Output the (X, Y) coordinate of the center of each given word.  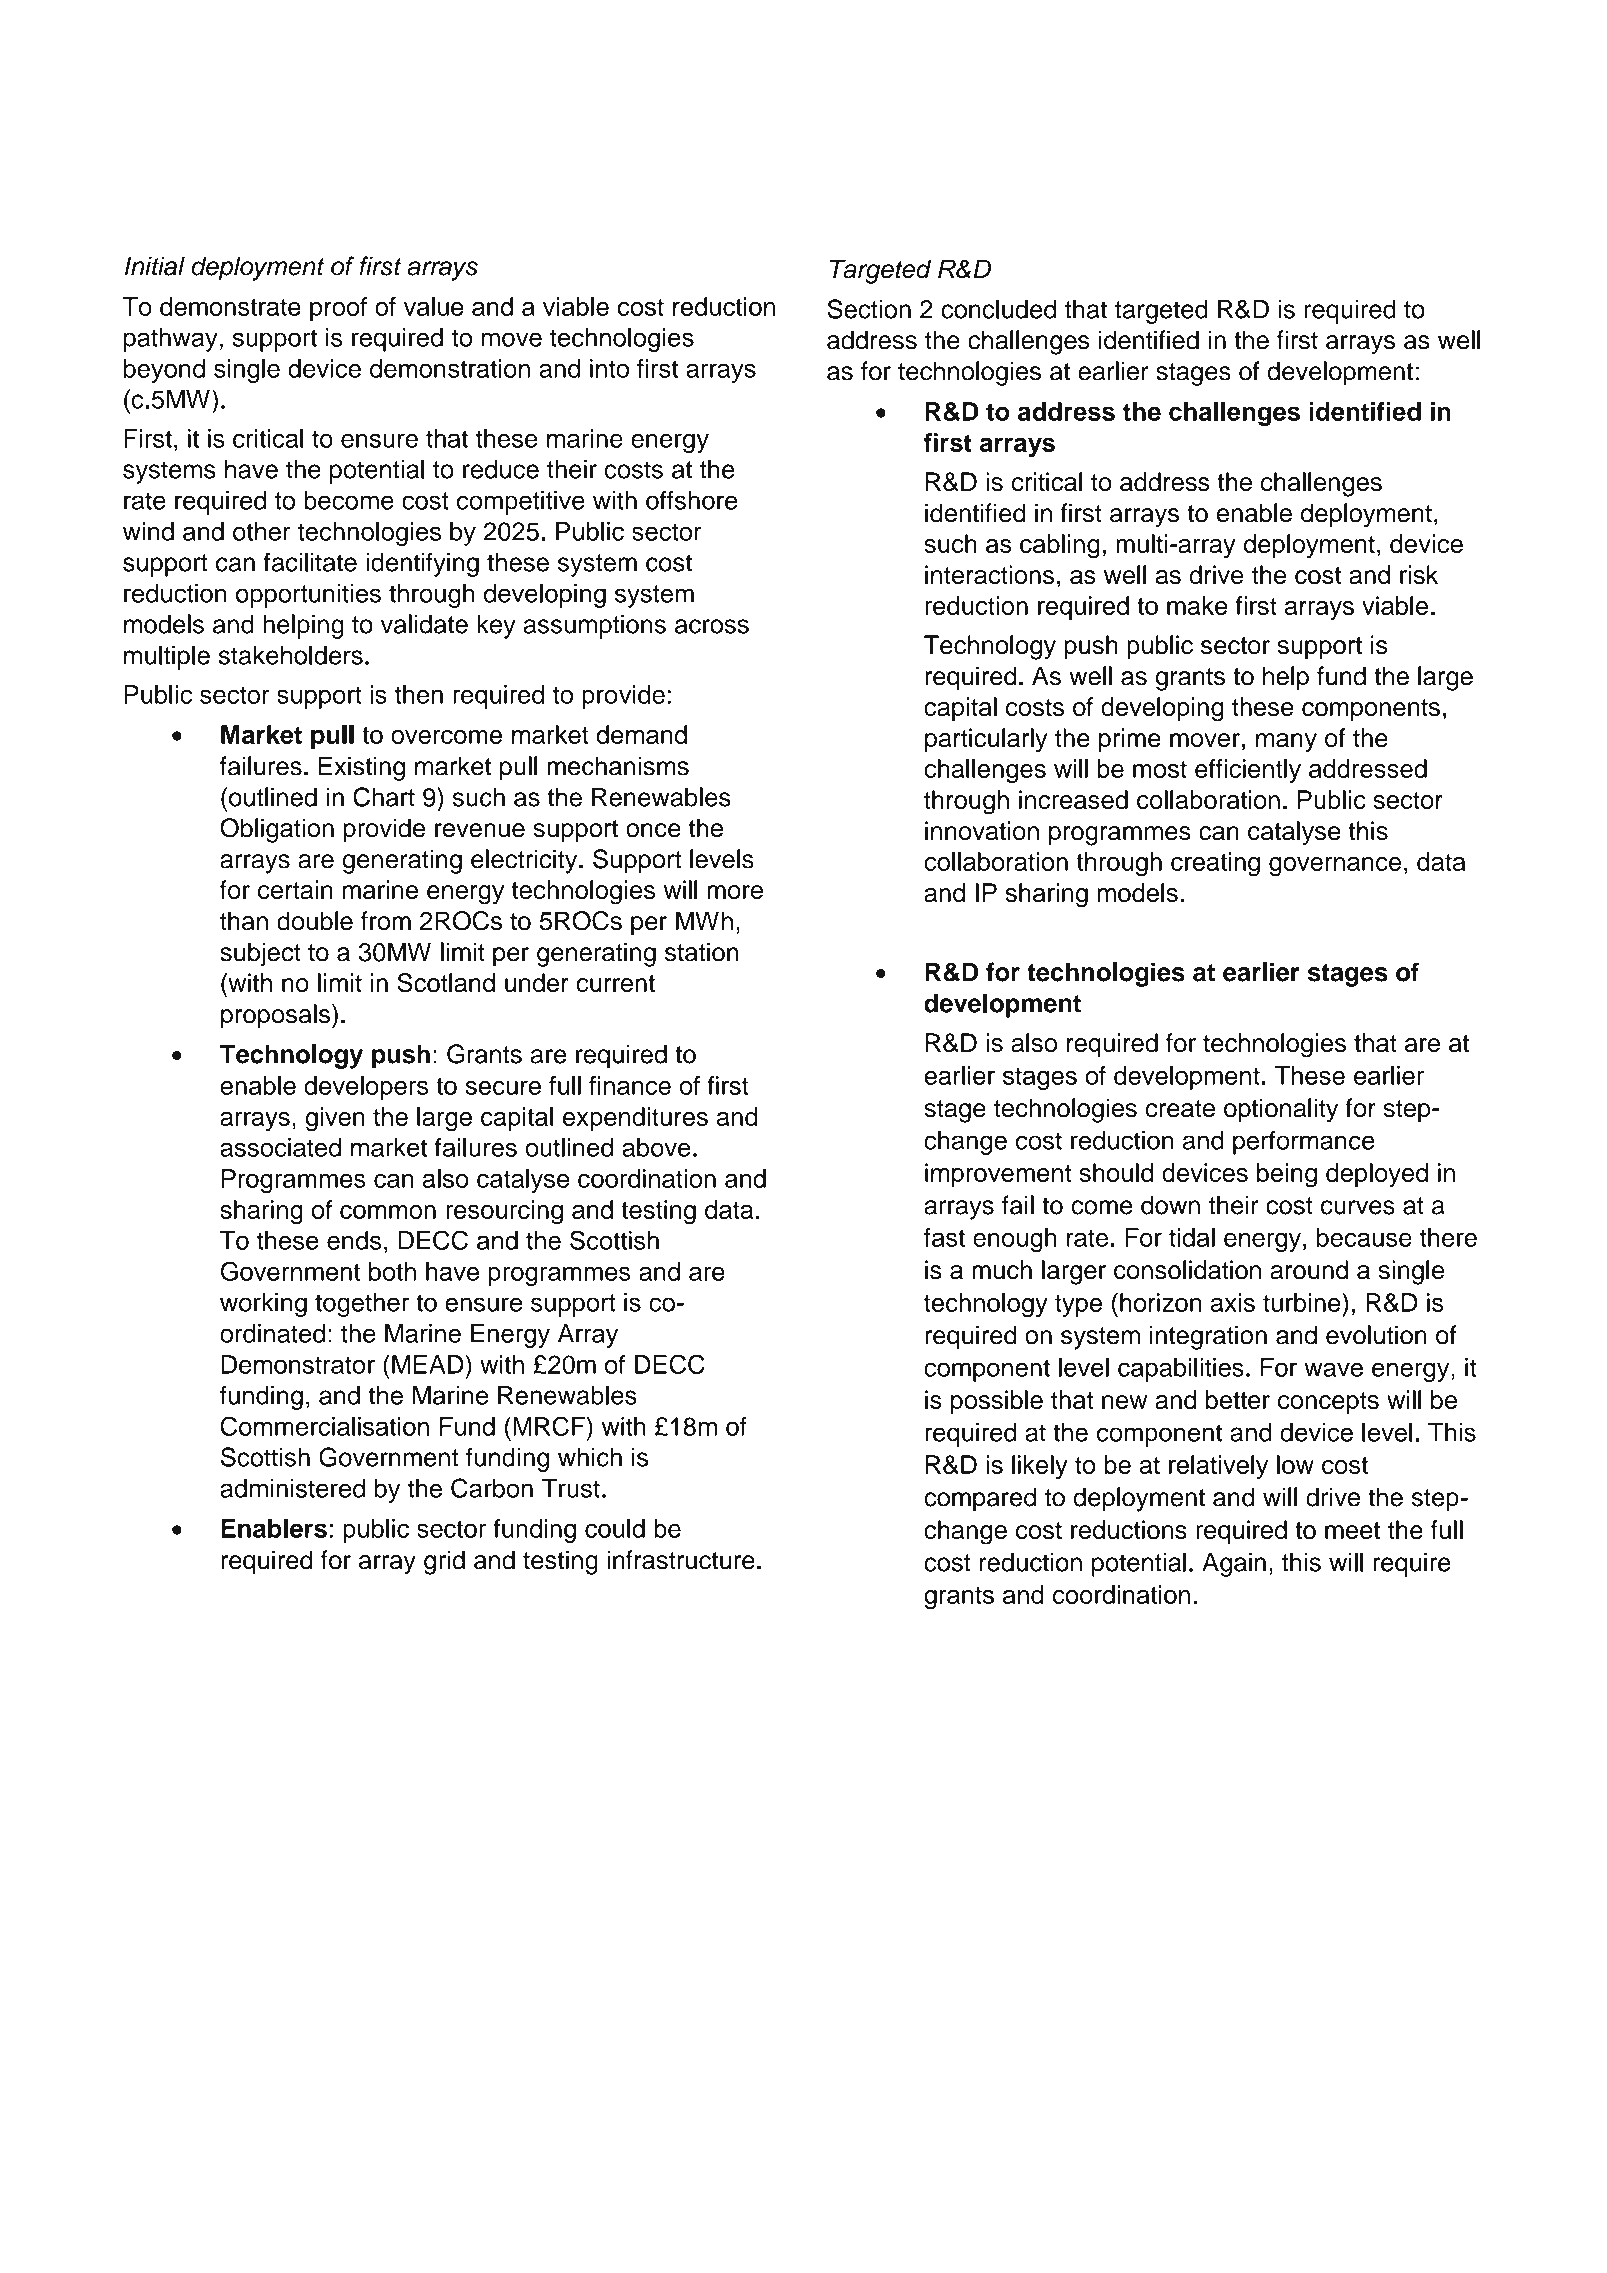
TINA (1396, 110)
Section (869, 309)
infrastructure (681, 1560)
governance (1335, 867)
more (735, 892)
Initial (155, 266)
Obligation (277, 830)
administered (292, 1488)
